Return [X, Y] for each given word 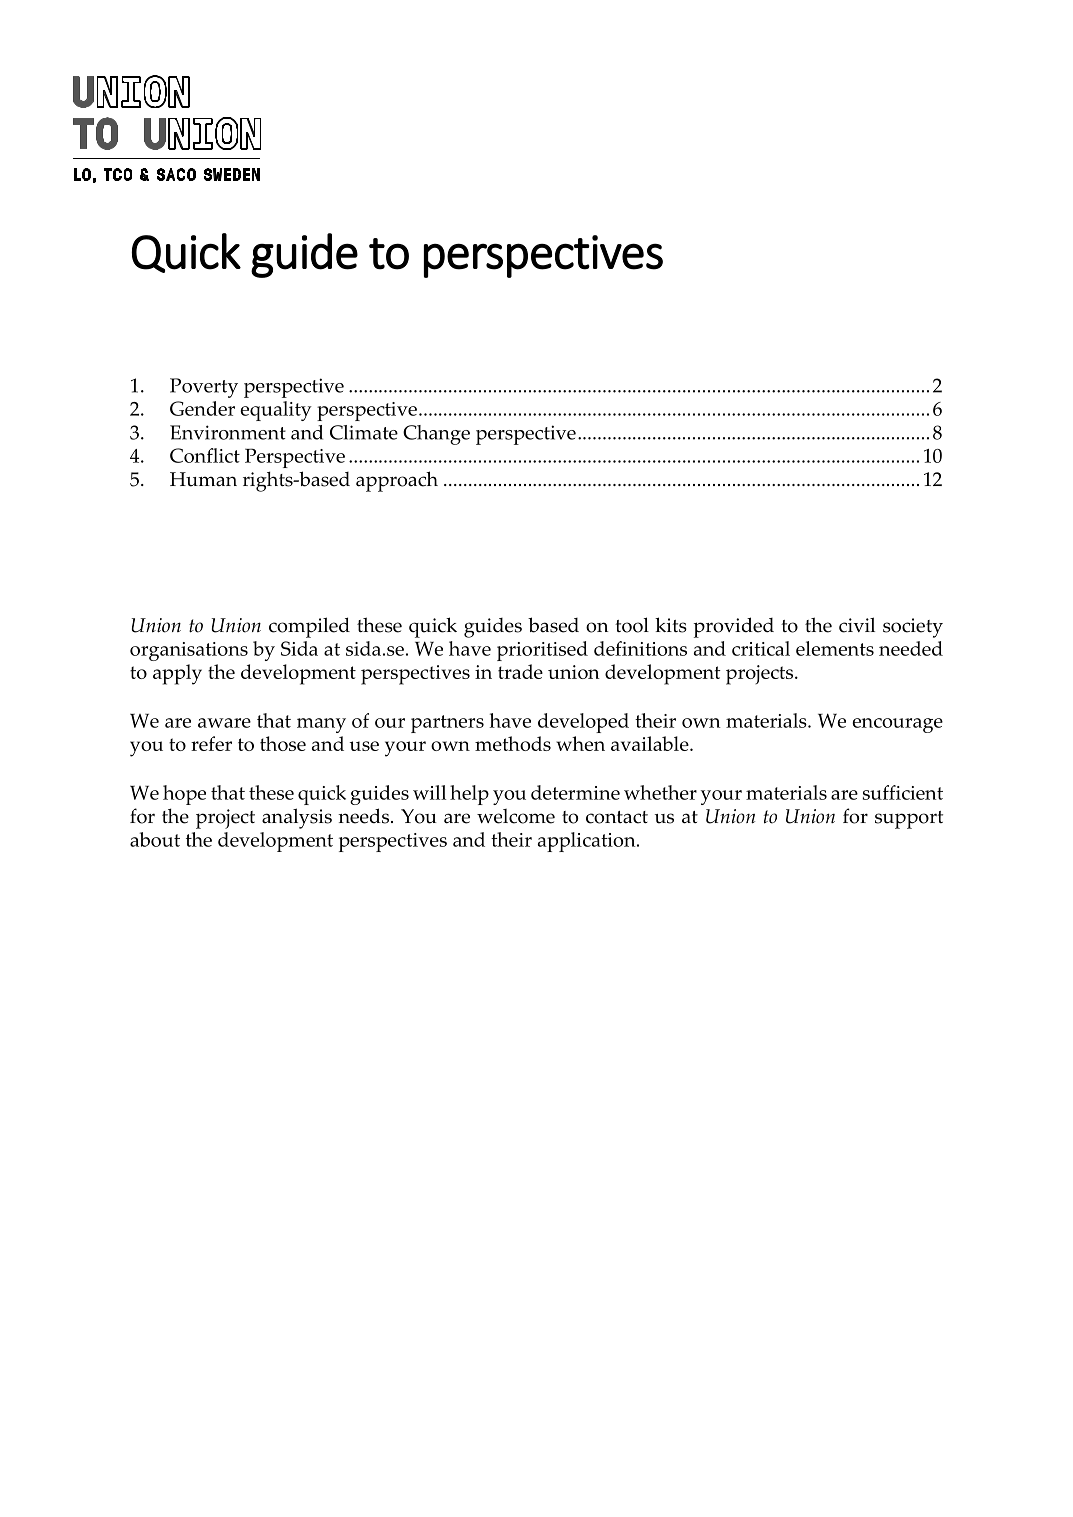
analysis [297, 818]
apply [177, 674]
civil [857, 625]
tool [632, 625]
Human [203, 479]
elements [835, 648]
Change [436, 435]
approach [397, 481]
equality [276, 411]
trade [520, 671]
